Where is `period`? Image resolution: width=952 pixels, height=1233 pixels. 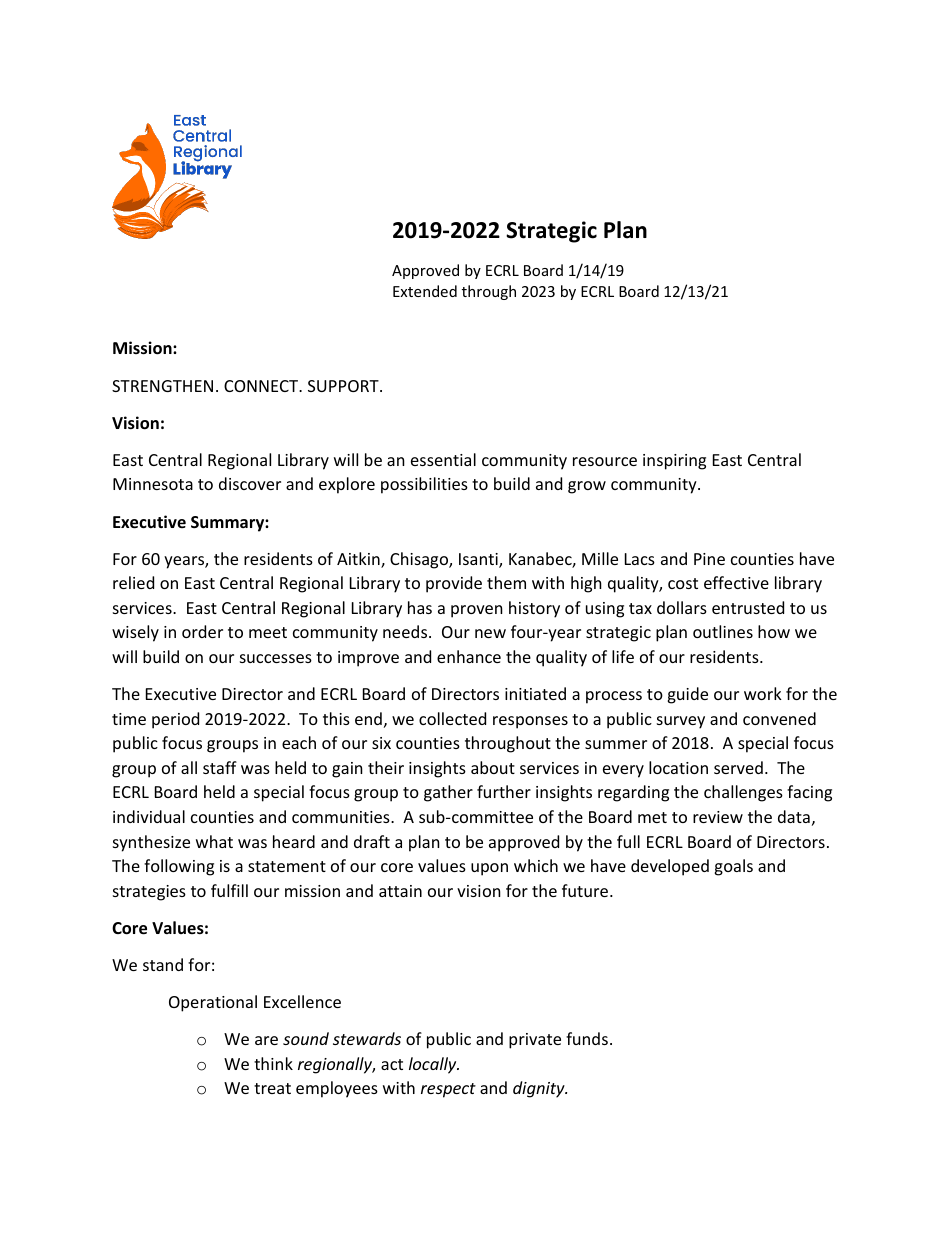
period is located at coordinates (175, 720).
